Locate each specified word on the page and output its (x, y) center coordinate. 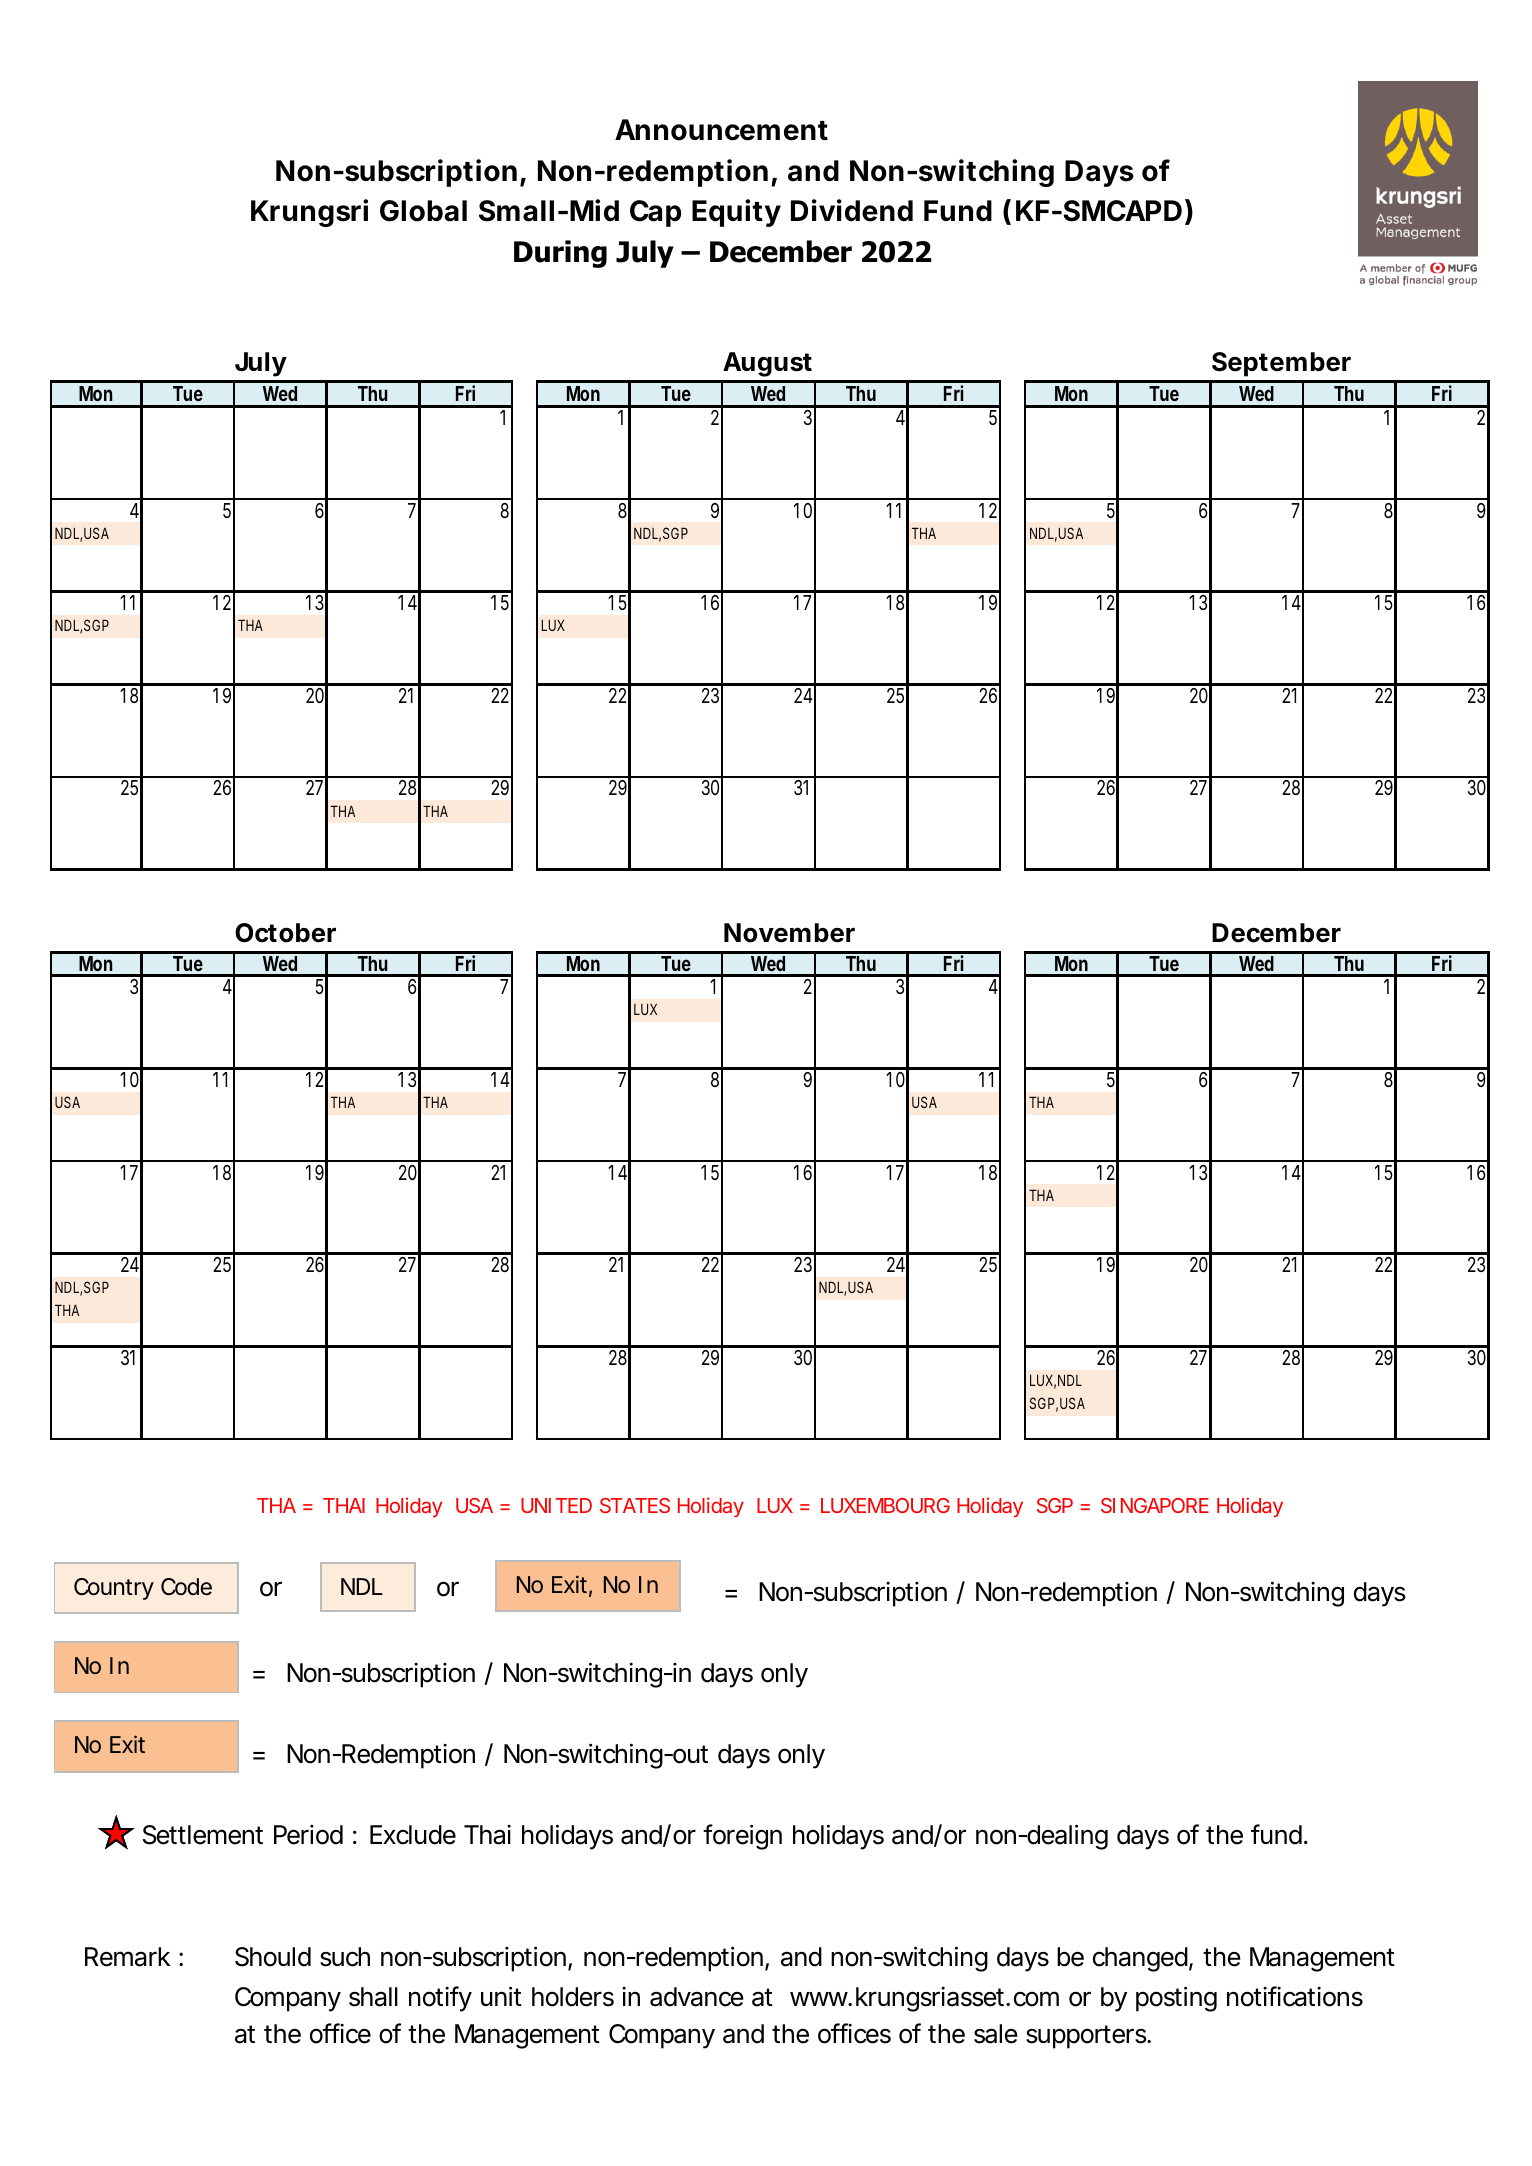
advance (697, 1997)
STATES (635, 1505)
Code (186, 1587)
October (285, 933)
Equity (736, 213)
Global (423, 211)
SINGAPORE (1155, 1505)
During (560, 254)
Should (273, 1957)
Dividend (852, 210)
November (789, 933)
